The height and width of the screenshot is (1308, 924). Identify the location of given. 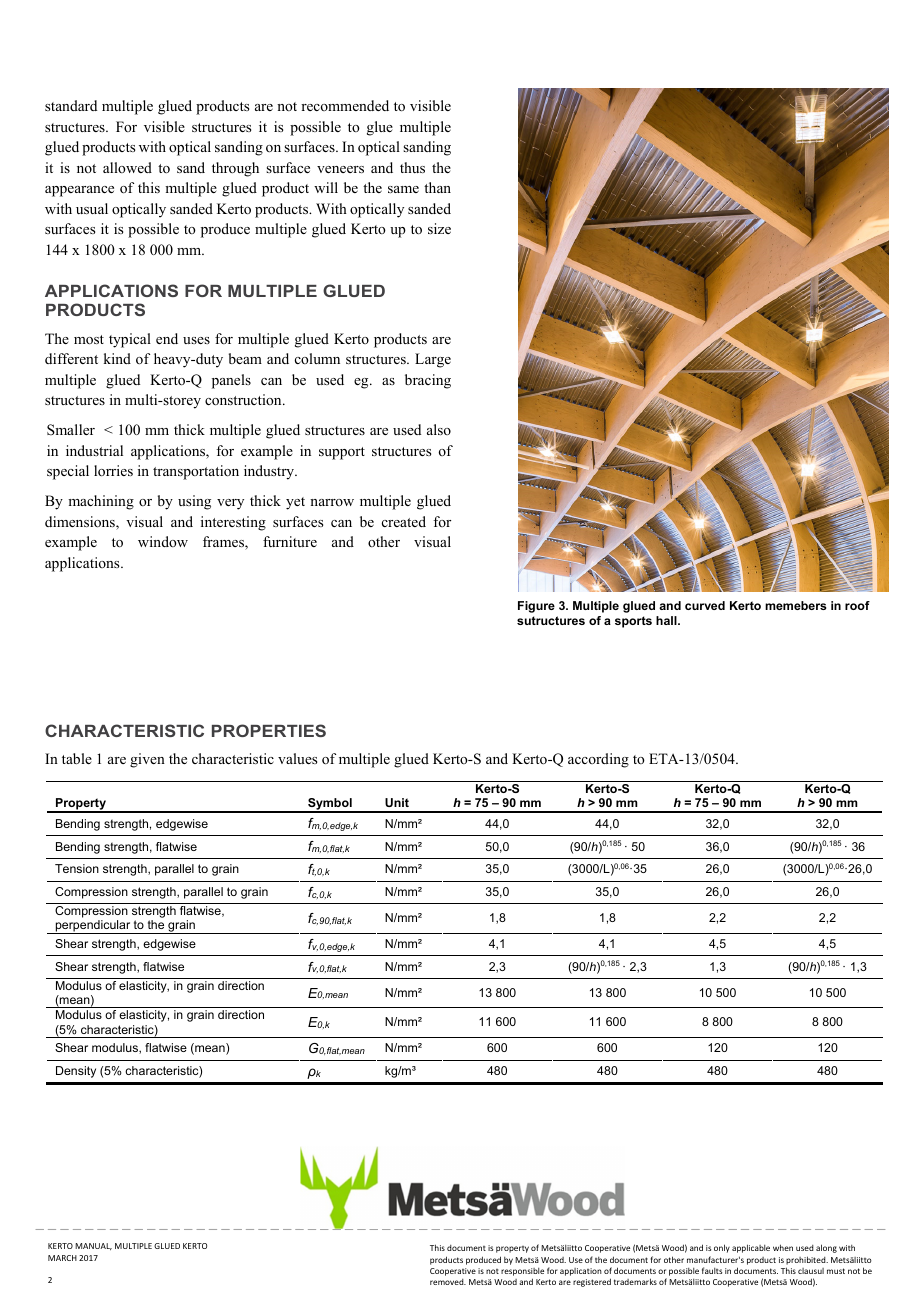
(147, 760).
